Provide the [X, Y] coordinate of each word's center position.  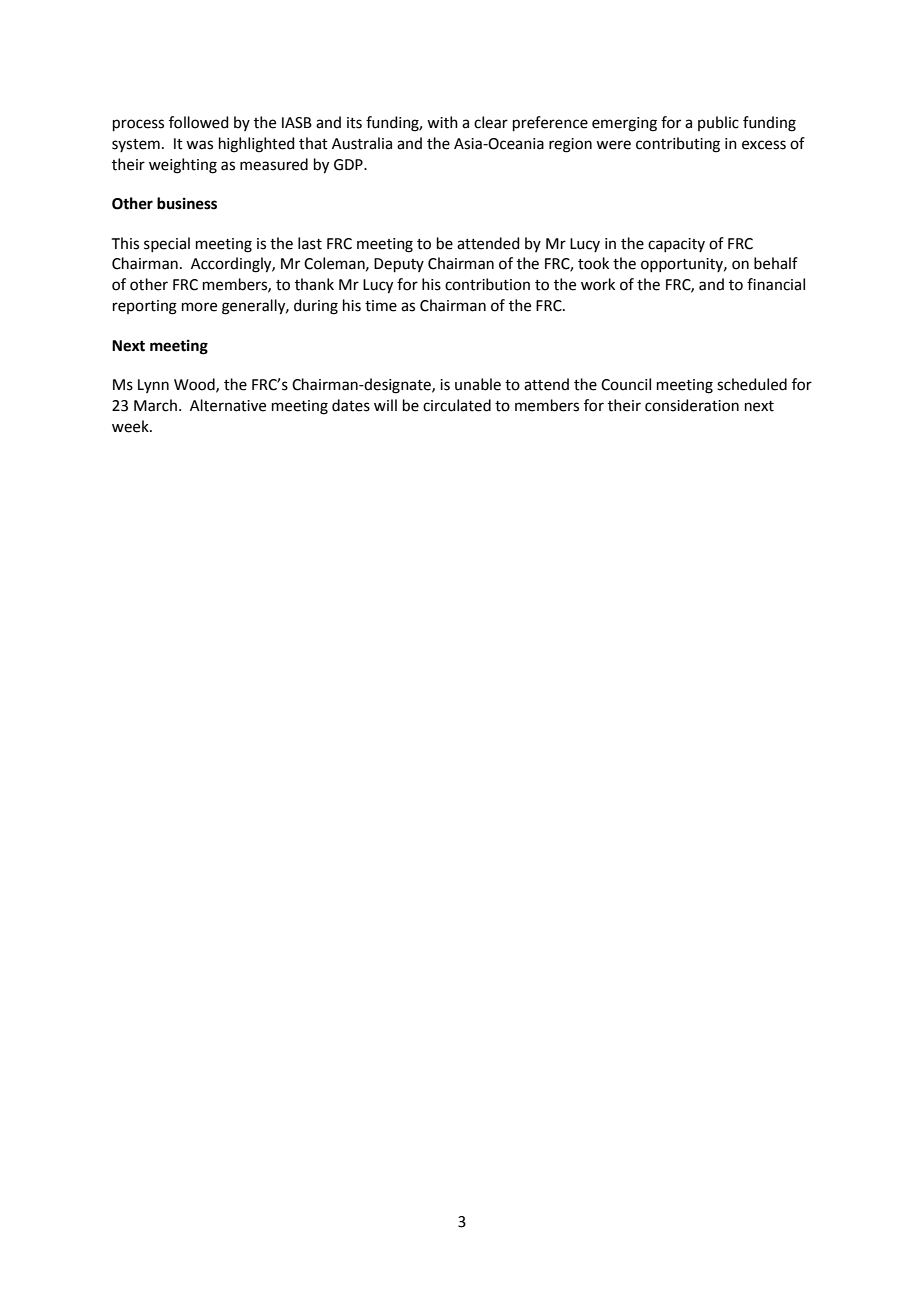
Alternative [228, 405]
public [718, 123]
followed [199, 122]
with [442, 122]
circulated [457, 405]
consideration [692, 405]
